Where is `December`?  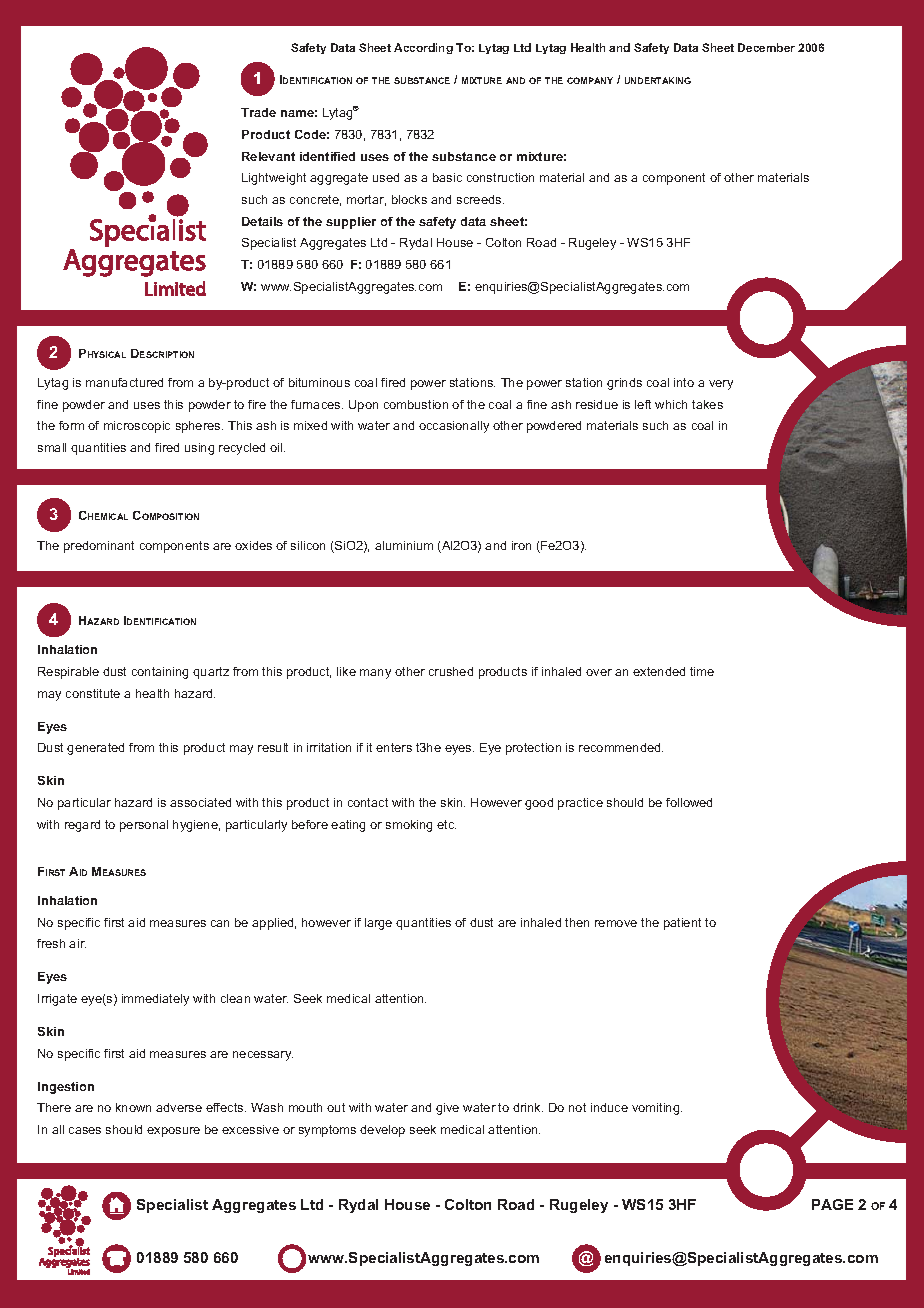 December is located at coordinates (766, 47).
